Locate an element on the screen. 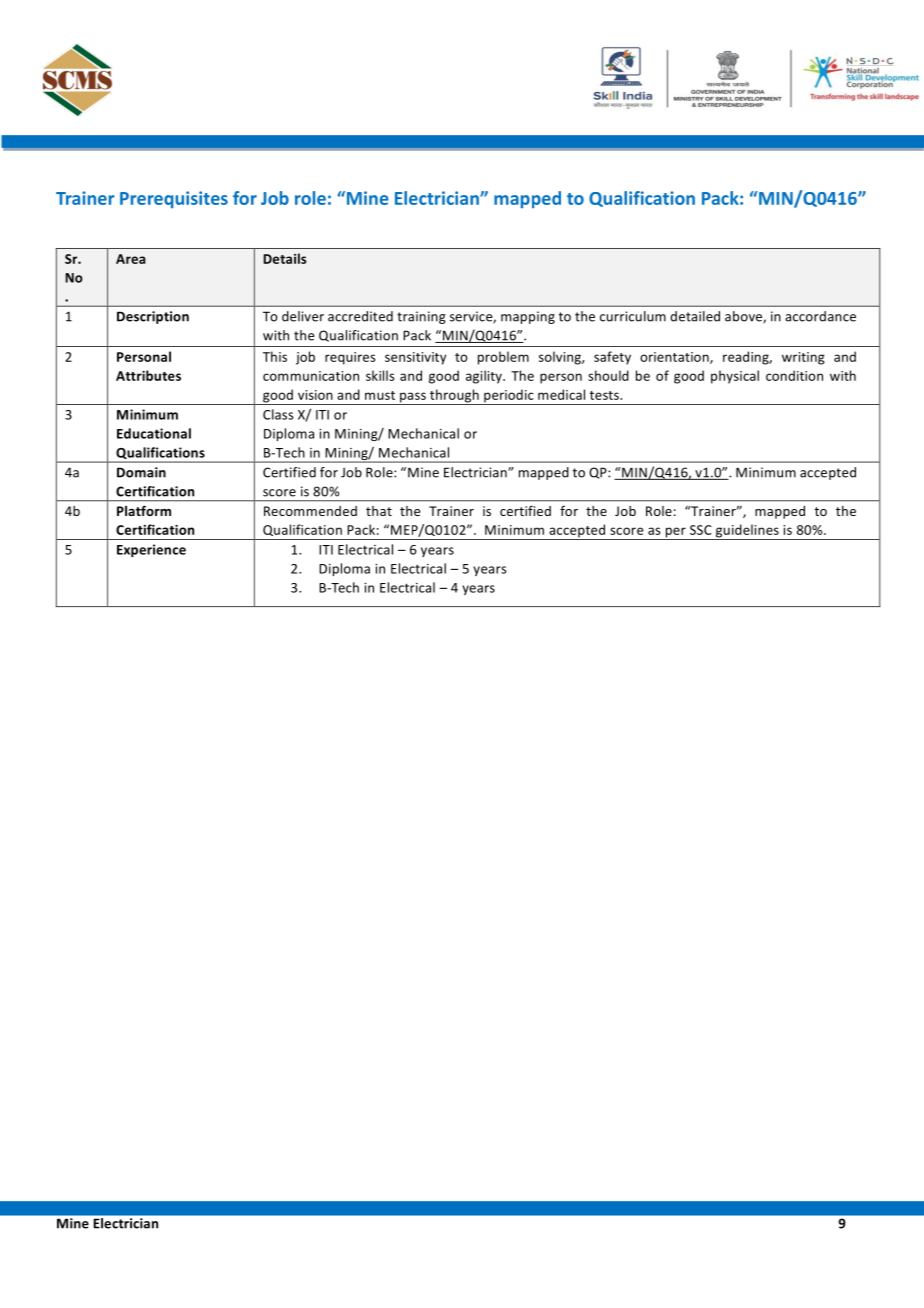  accordance is located at coordinates (820, 316).
